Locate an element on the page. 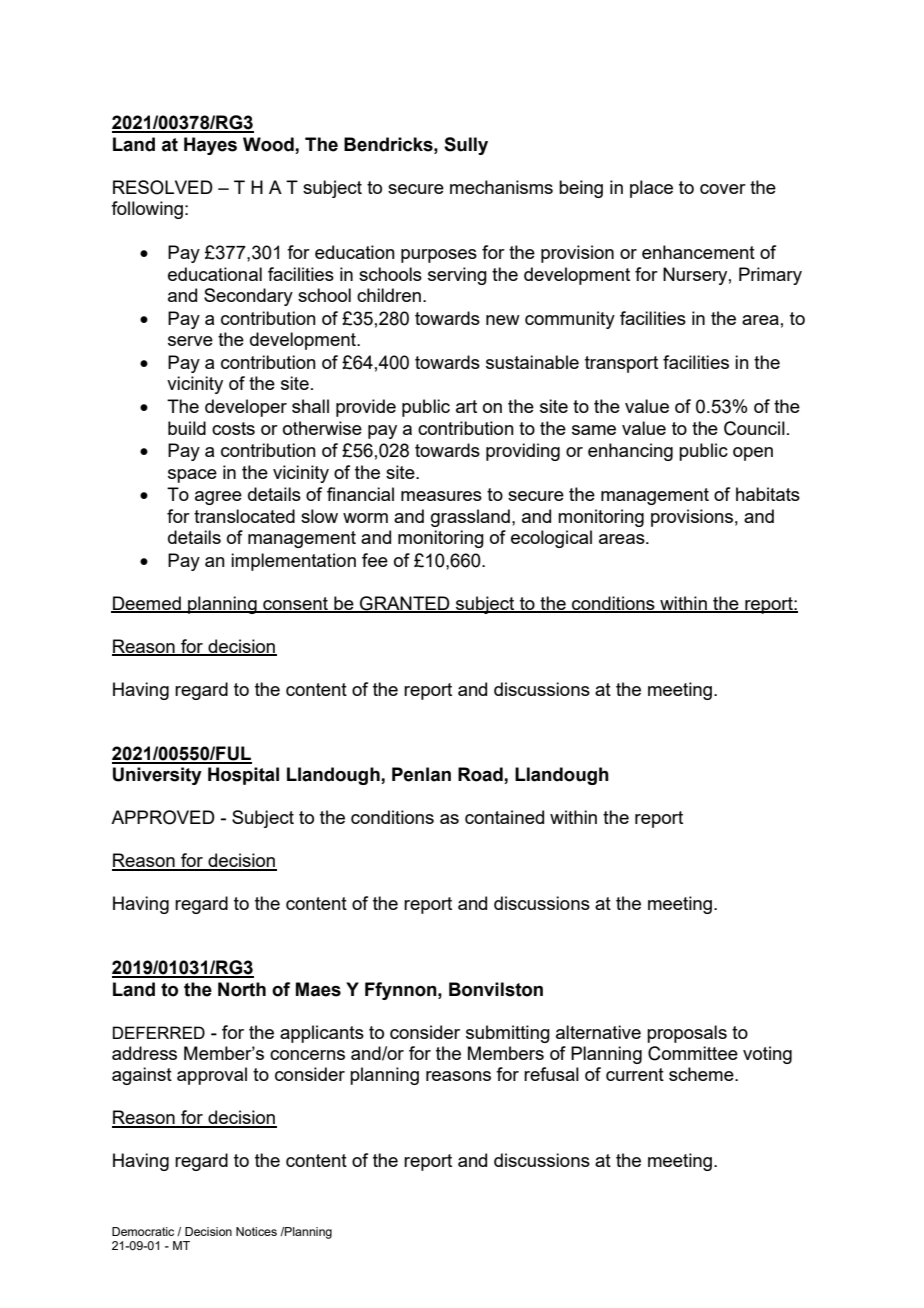 This image has width=924, height=1308. agree is located at coordinates (218, 498).
